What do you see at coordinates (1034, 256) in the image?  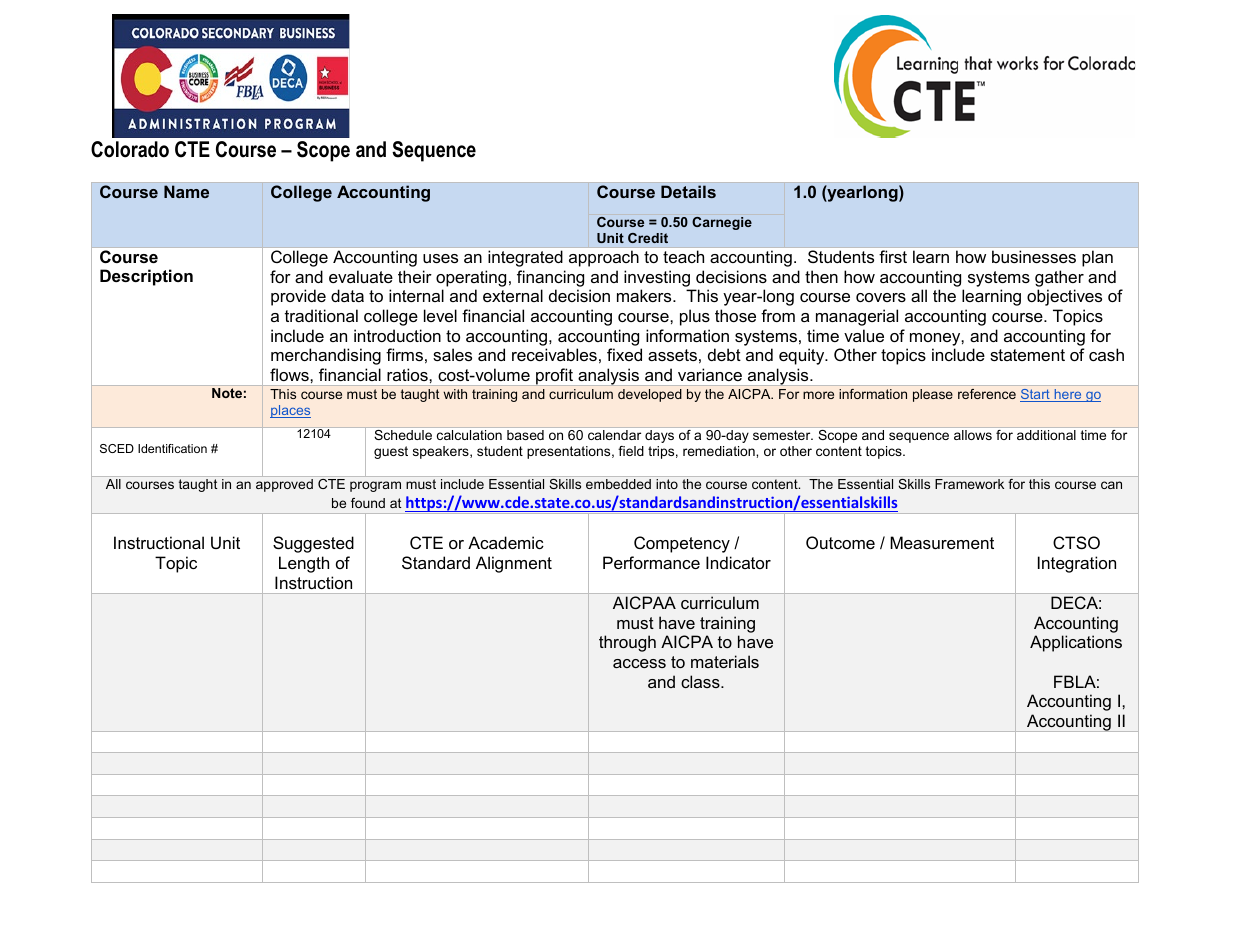 I see `businesses` at bounding box center [1034, 256].
